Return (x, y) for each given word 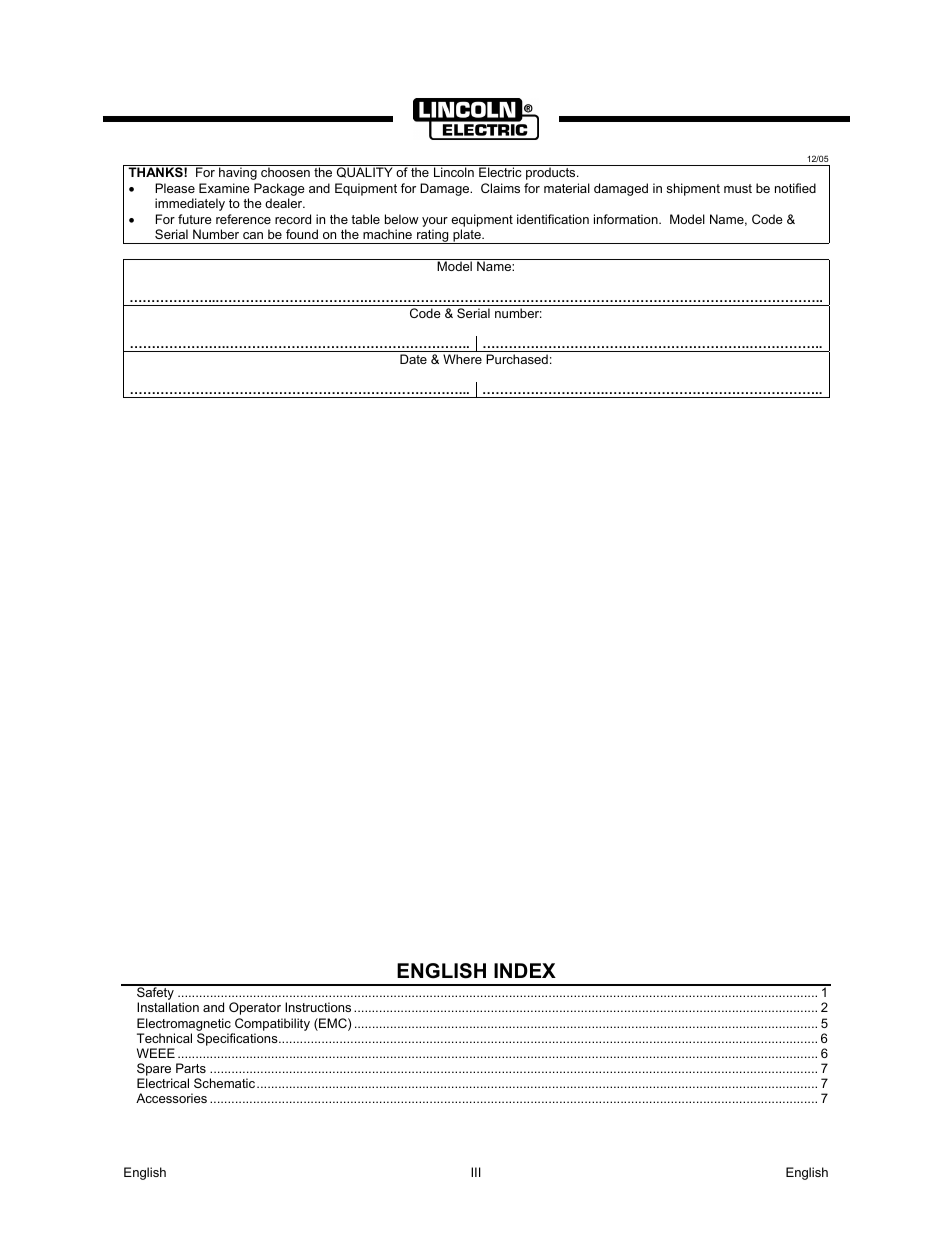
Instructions (318, 1007)
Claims (500, 188)
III (476, 1172)
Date (413, 359)
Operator (255, 1008)
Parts (191, 1068)
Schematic (224, 1083)
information (627, 219)
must (738, 188)
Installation (168, 1007)
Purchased (517, 359)
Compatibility (272, 1024)
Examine (224, 188)
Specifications (238, 1039)
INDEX (525, 970)
